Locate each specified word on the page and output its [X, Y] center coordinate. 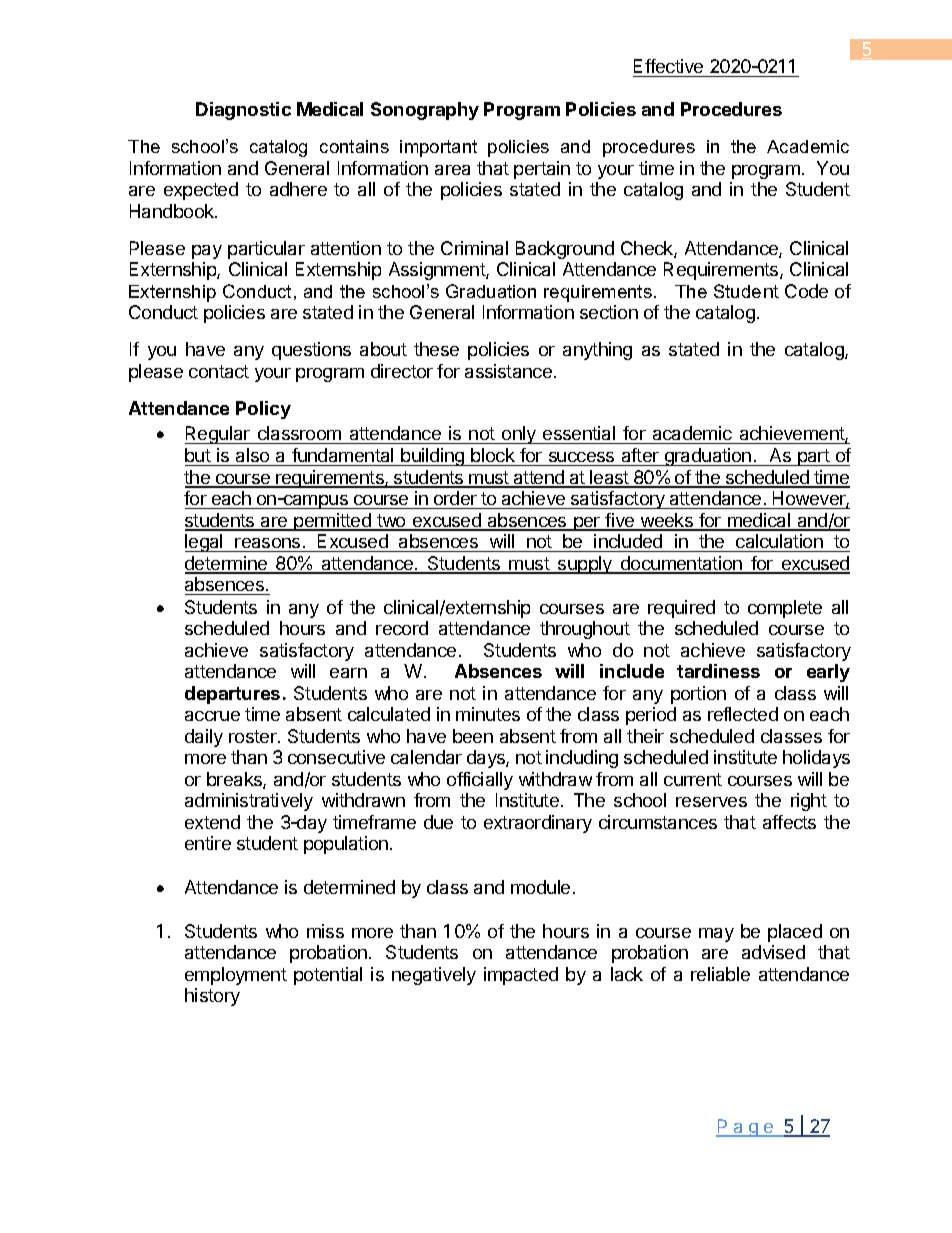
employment [236, 976]
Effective [668, 66]
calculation [779, 541]
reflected [743, 714]
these [436, 349]
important [438, 148]
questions [311, 351]
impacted [521, 976]
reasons [267, 543]
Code [806, 291]
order [455, 498]
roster [254, 736]
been [473, 736]
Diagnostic [243, 111]
